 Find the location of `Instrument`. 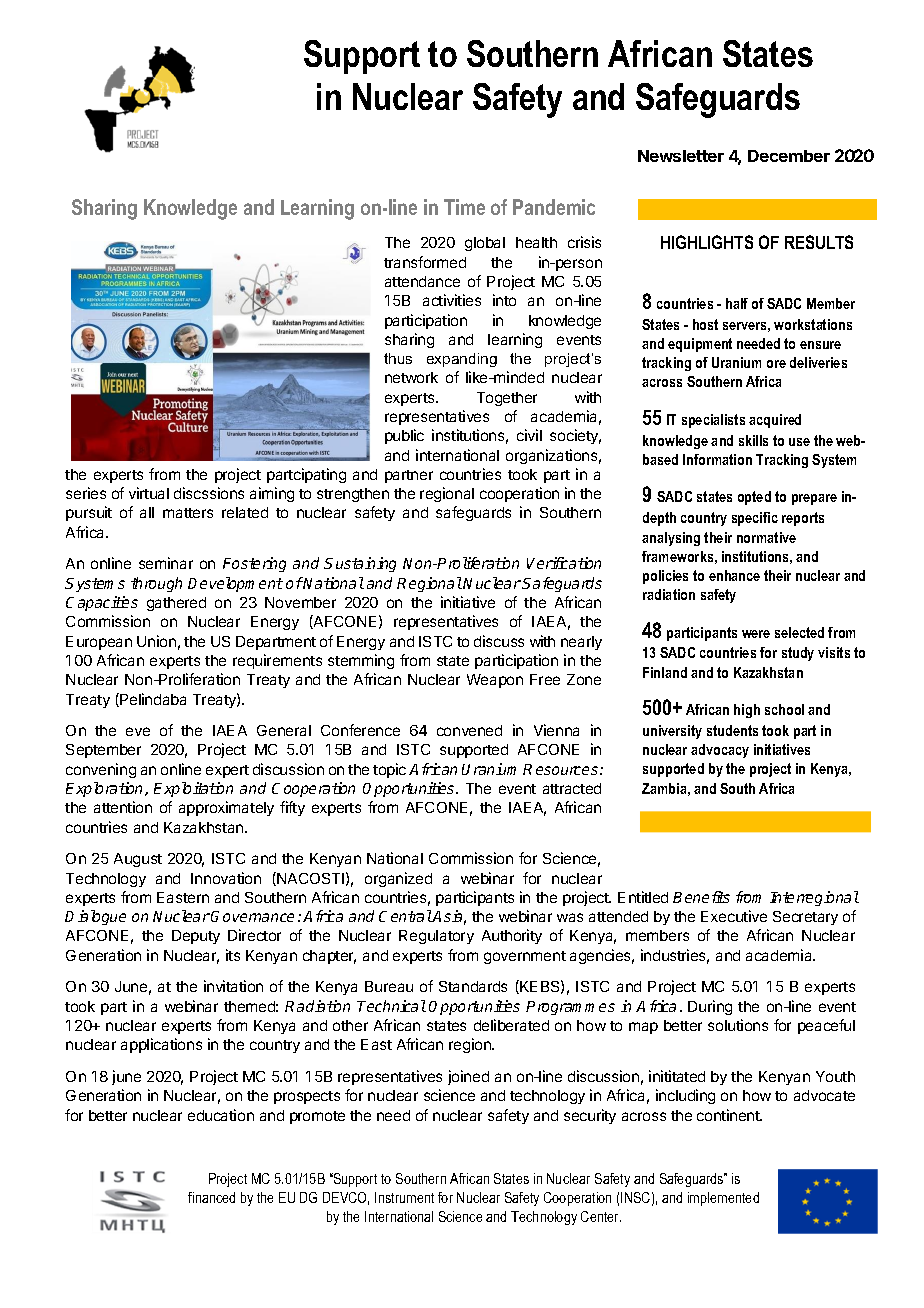

Instrument is located at coordinates (404, 1197).
